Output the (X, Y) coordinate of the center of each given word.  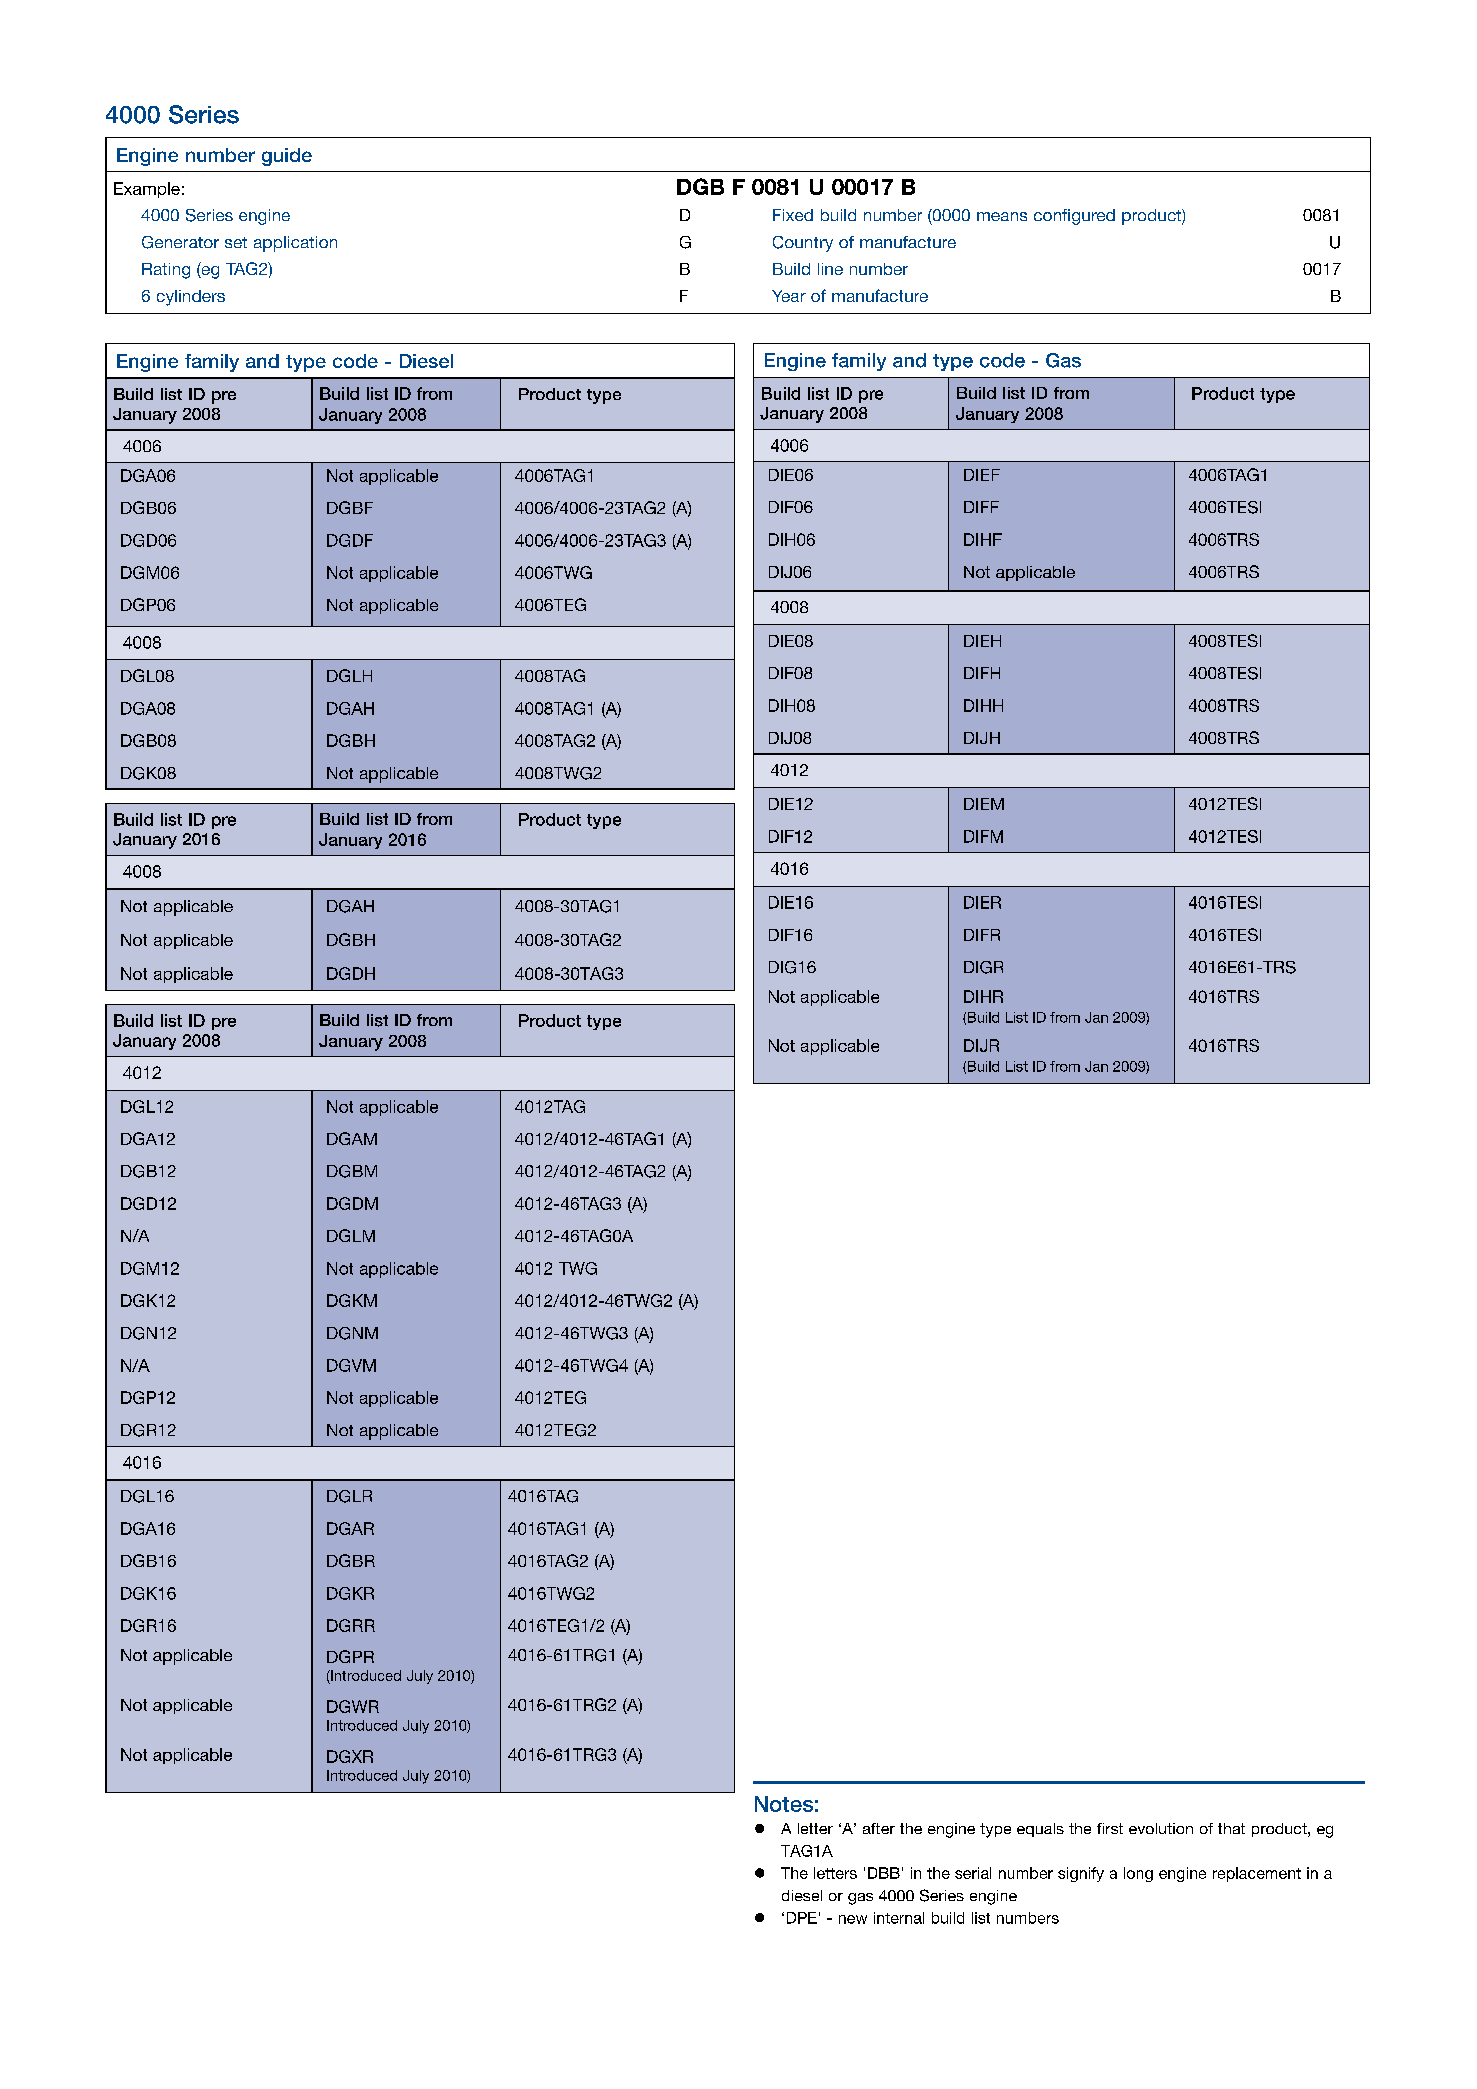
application (295, 244)
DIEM (984, 804)
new (853, 1919)
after (879, 1828)
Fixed (793, 215)
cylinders (191, 298)
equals (1040, 1830)
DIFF (981, 507)
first (1110, 1828)
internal (899, 1918)
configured (1074, 217)
